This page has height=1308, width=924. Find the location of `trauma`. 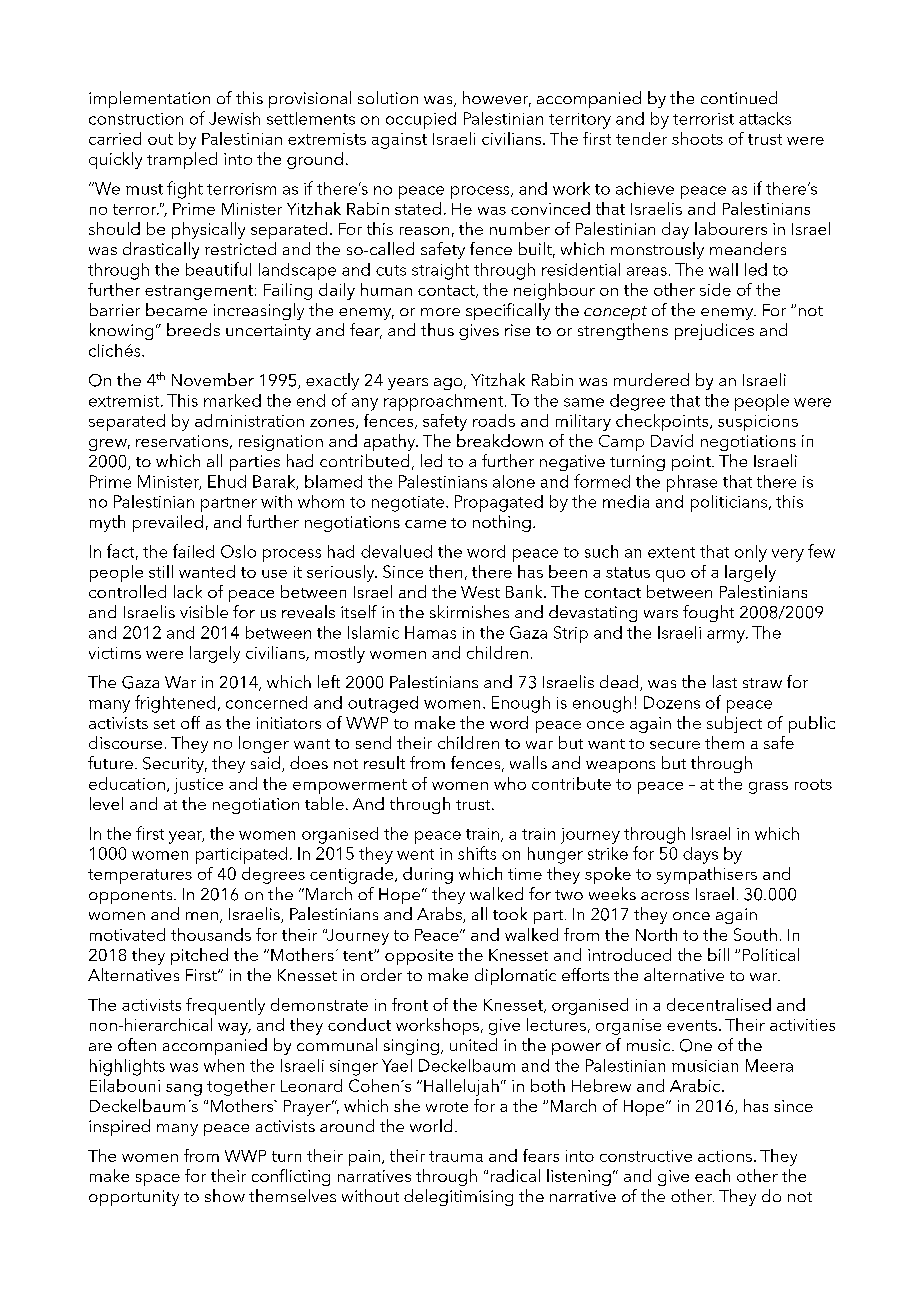

trauma is located at coordinates (456, 1156).
